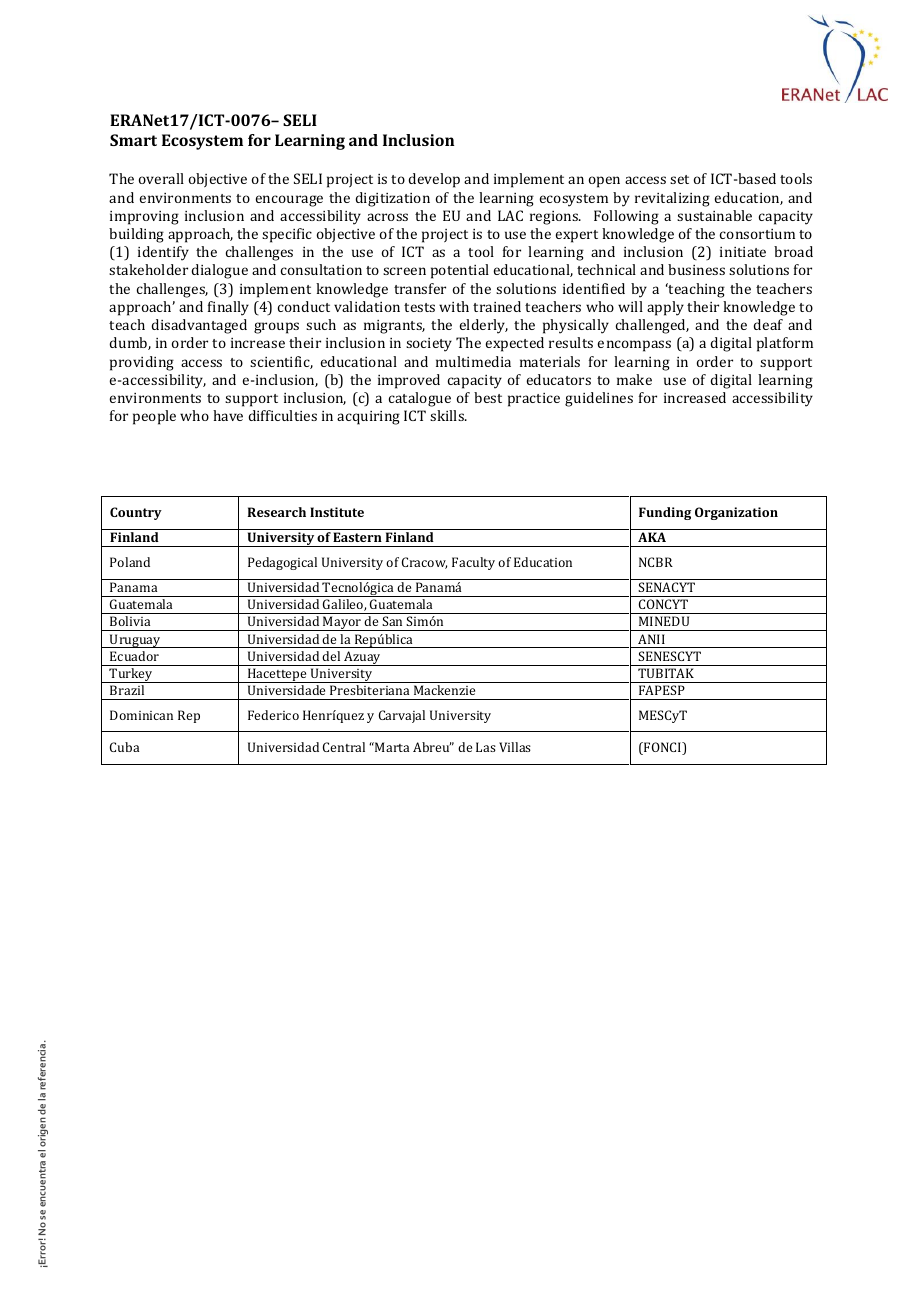 The image size is (924, 1308). What do you see at coordinates (136, 513) in the screenshot?
I see `Country` at bounding box center [136, 513].
